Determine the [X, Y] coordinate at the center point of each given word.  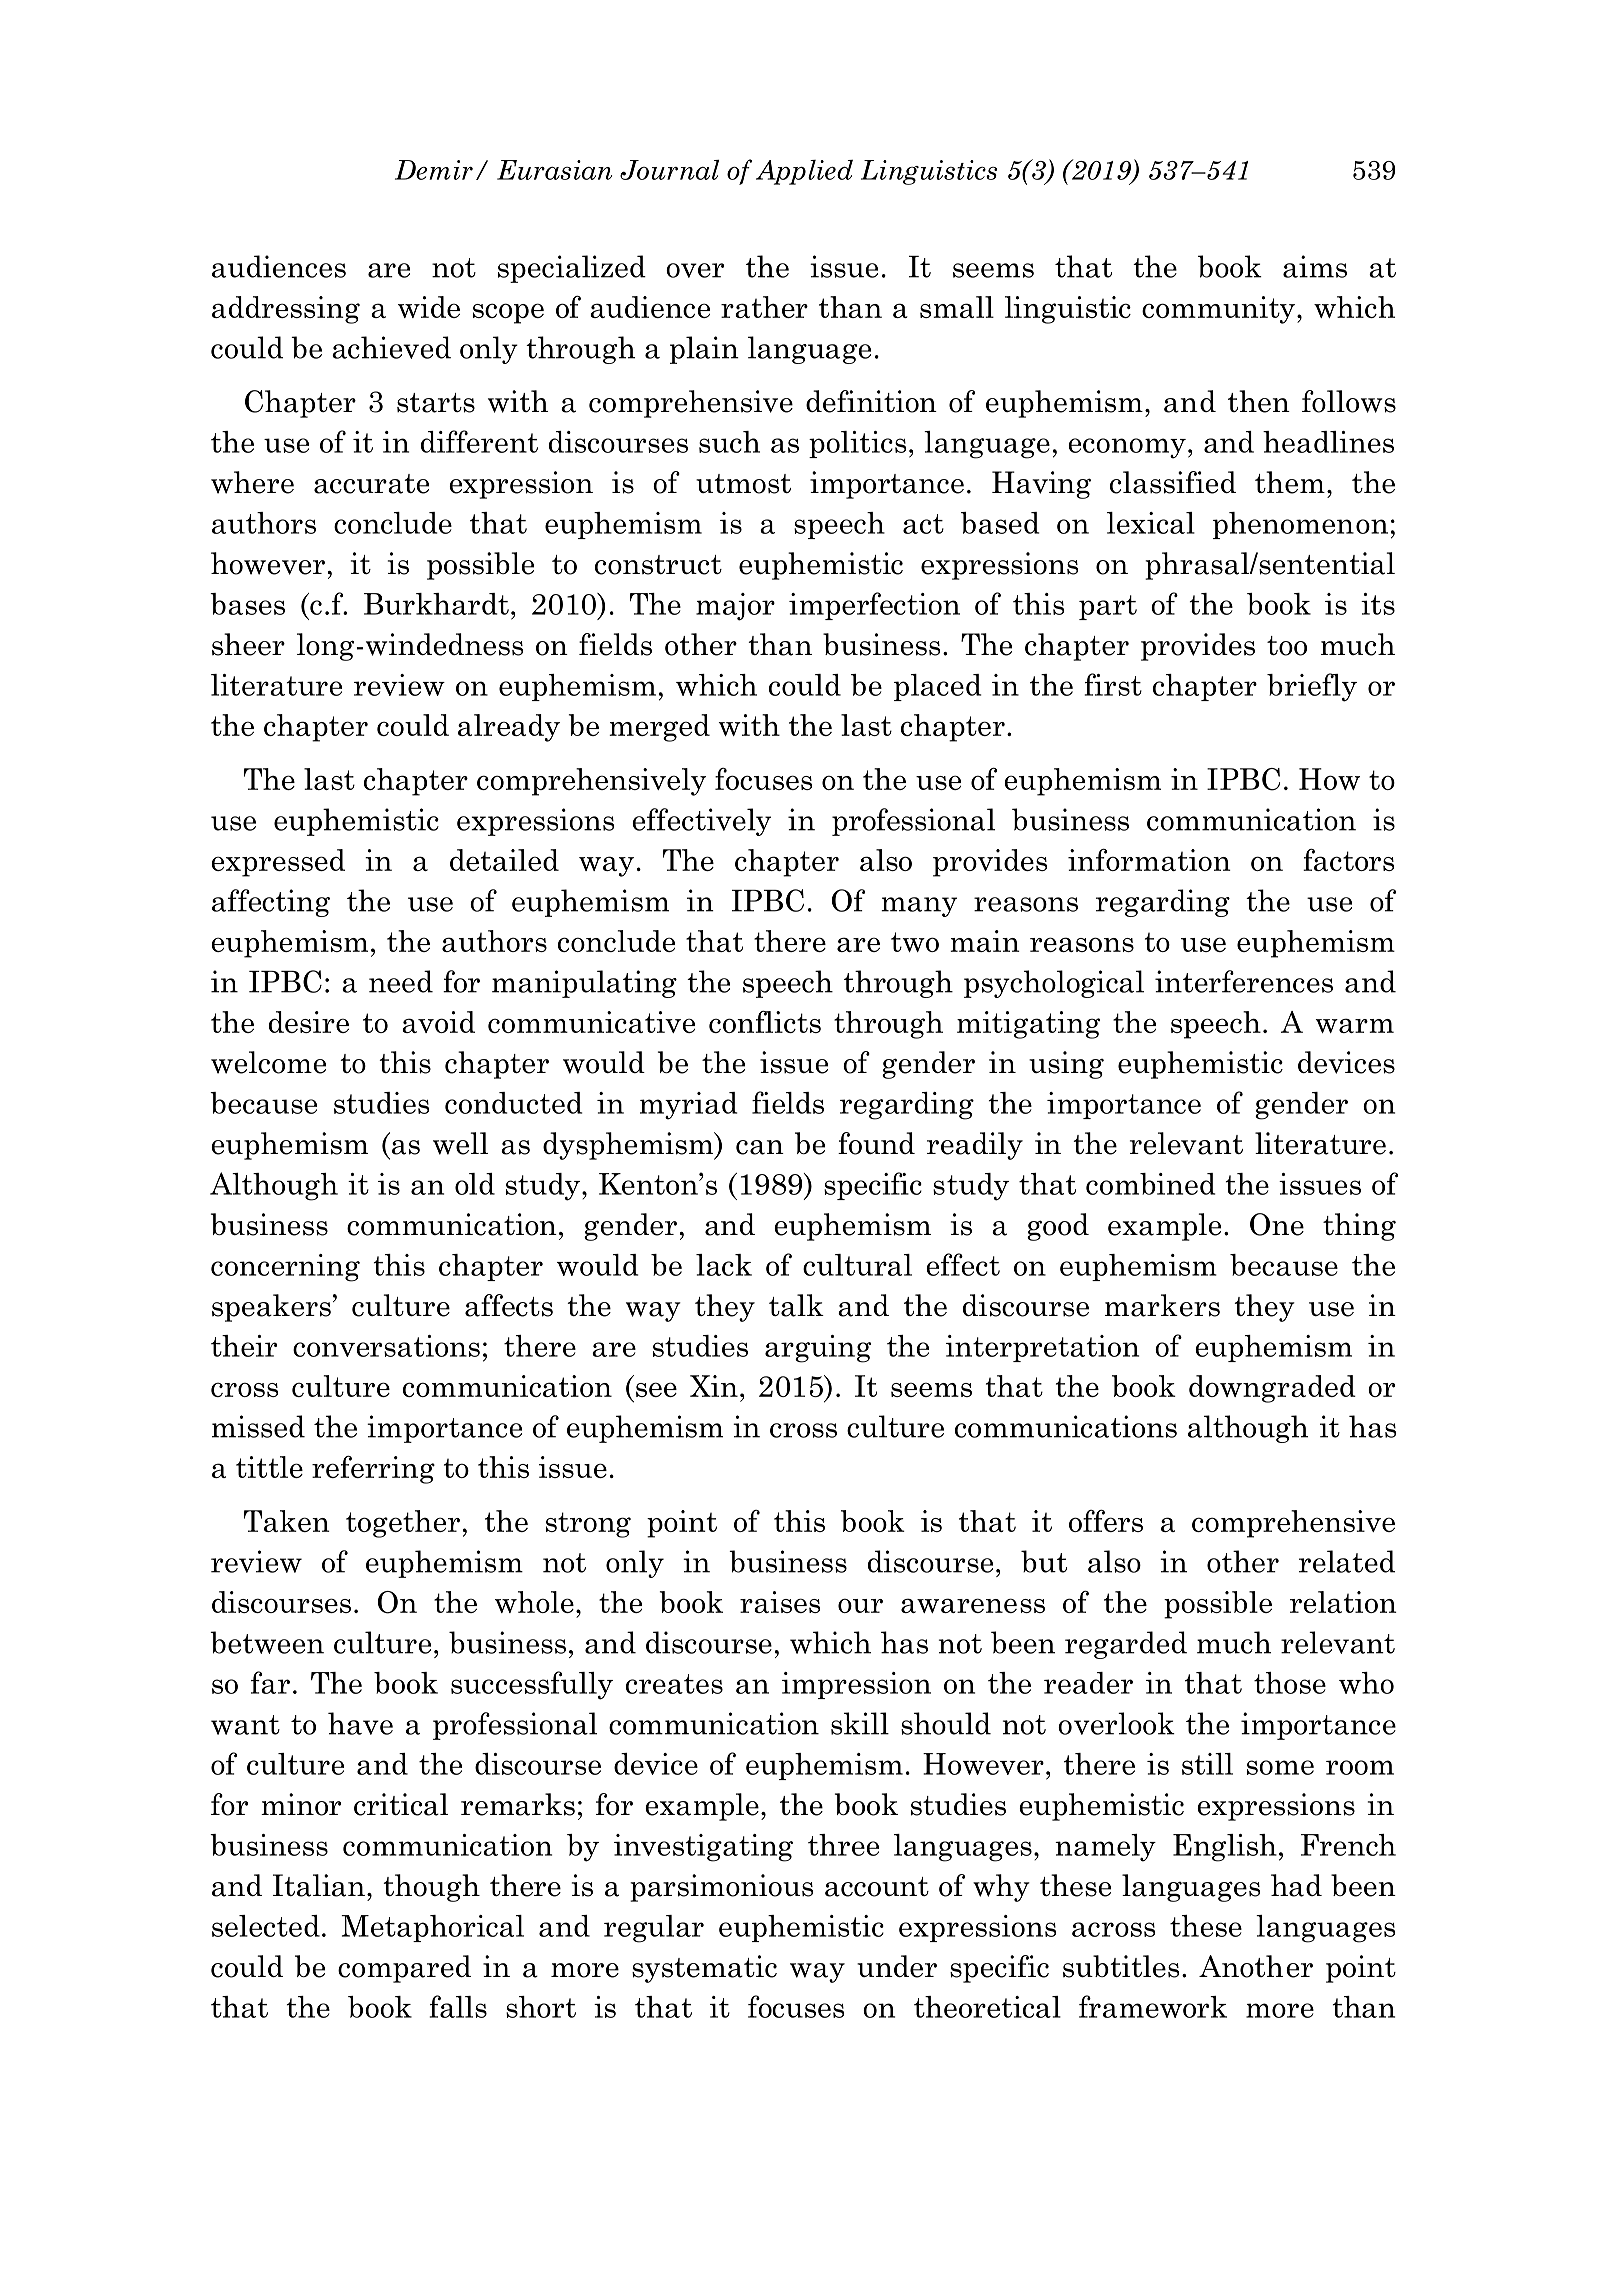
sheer [248, 644]
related [1347, 1561]
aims [1315, 266]
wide [429, 307]
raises [780, 1602]
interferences [1244, 981]
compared [404, 1969]
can [760, 1147]
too [1287, 646]
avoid [438, 1022]
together [403, 1524]
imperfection [874, 606]
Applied [804, 172]
